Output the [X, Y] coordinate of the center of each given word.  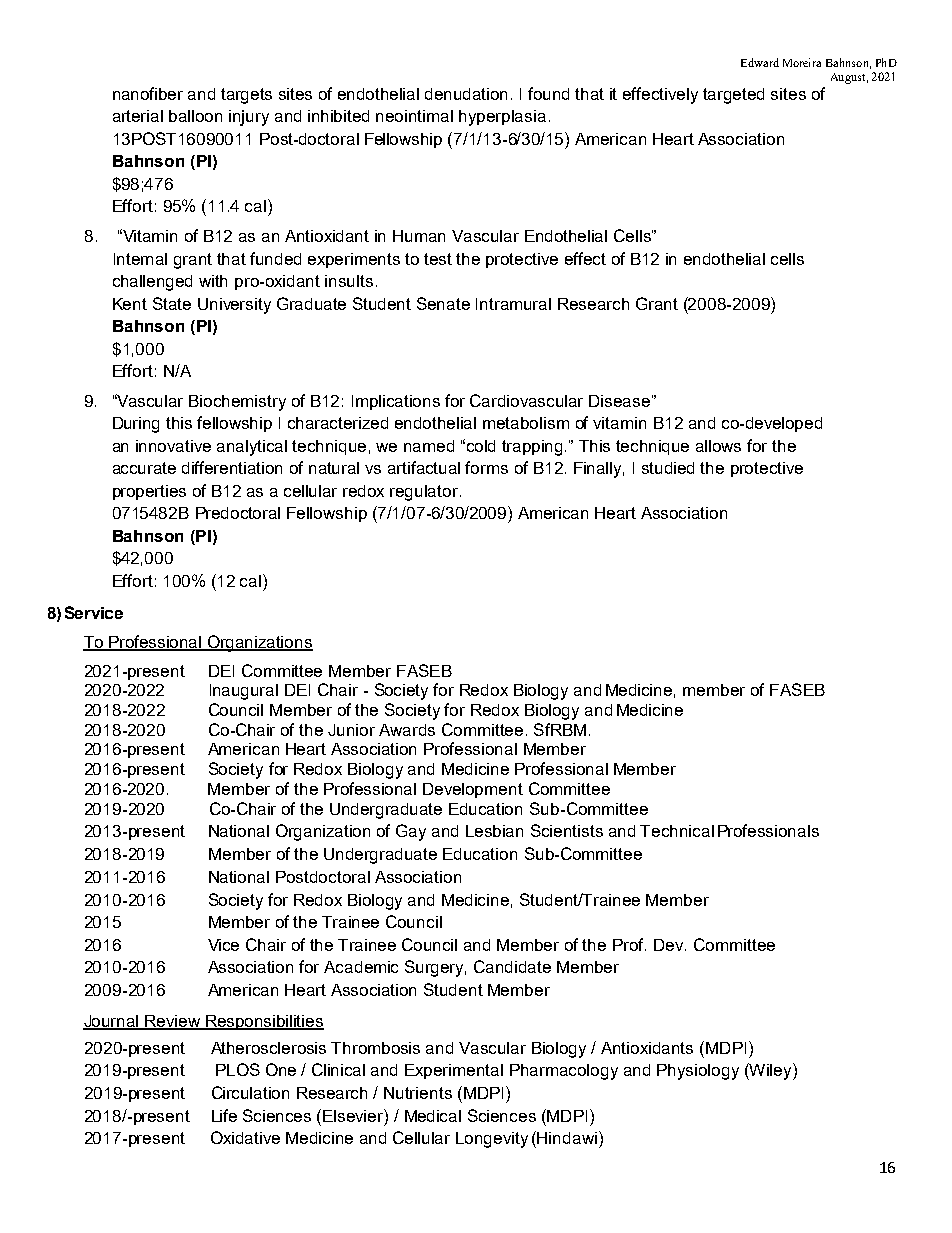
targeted [733, 96]
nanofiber [148, 93]
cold [481, 446]
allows [718, 446]
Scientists [567, 830]
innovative [173, 446]
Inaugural [244, 692]
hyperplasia [502, 118]
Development [473, 790]
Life [224, 1115]
